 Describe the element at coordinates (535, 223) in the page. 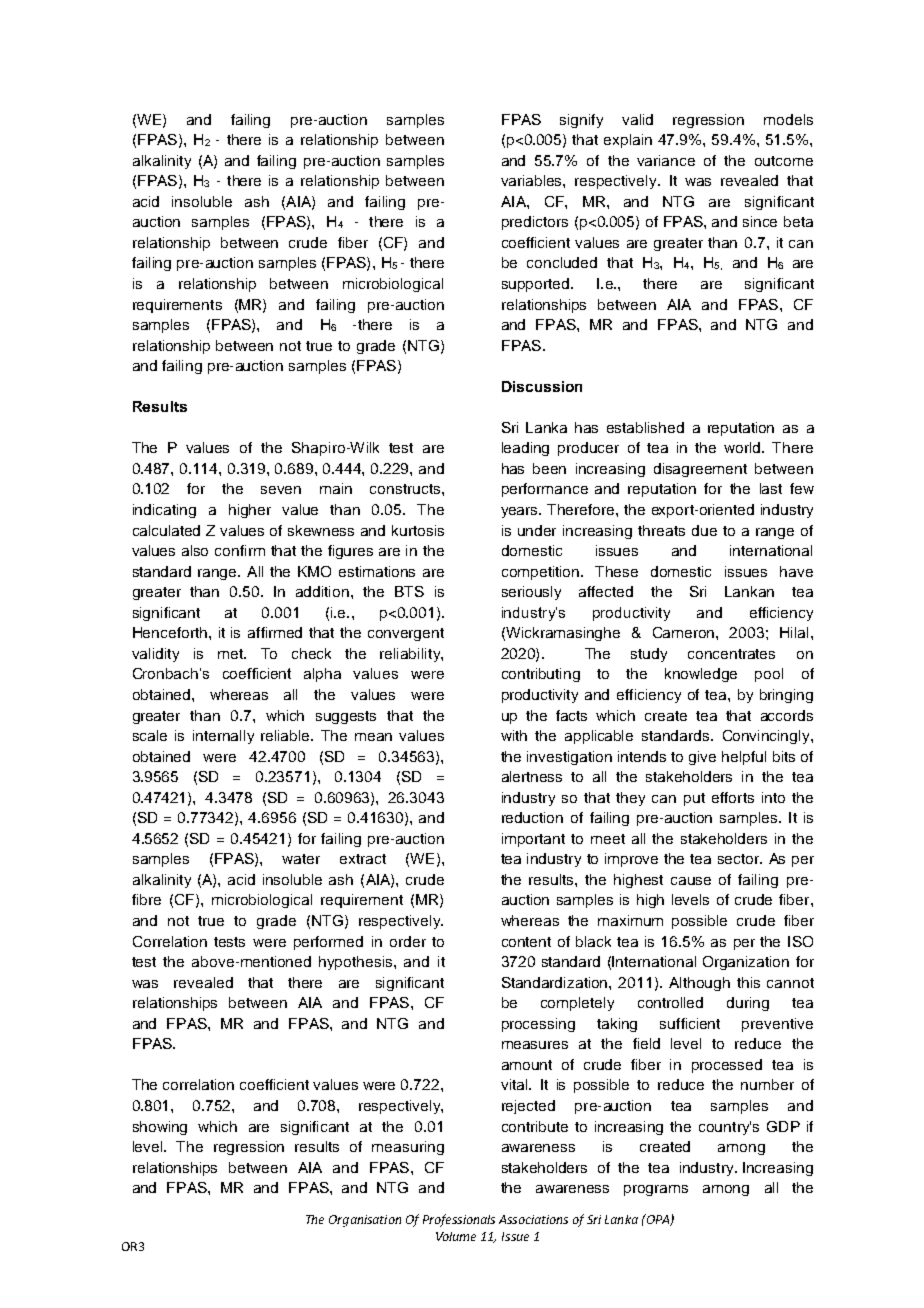

I see `predictors` at that location.
